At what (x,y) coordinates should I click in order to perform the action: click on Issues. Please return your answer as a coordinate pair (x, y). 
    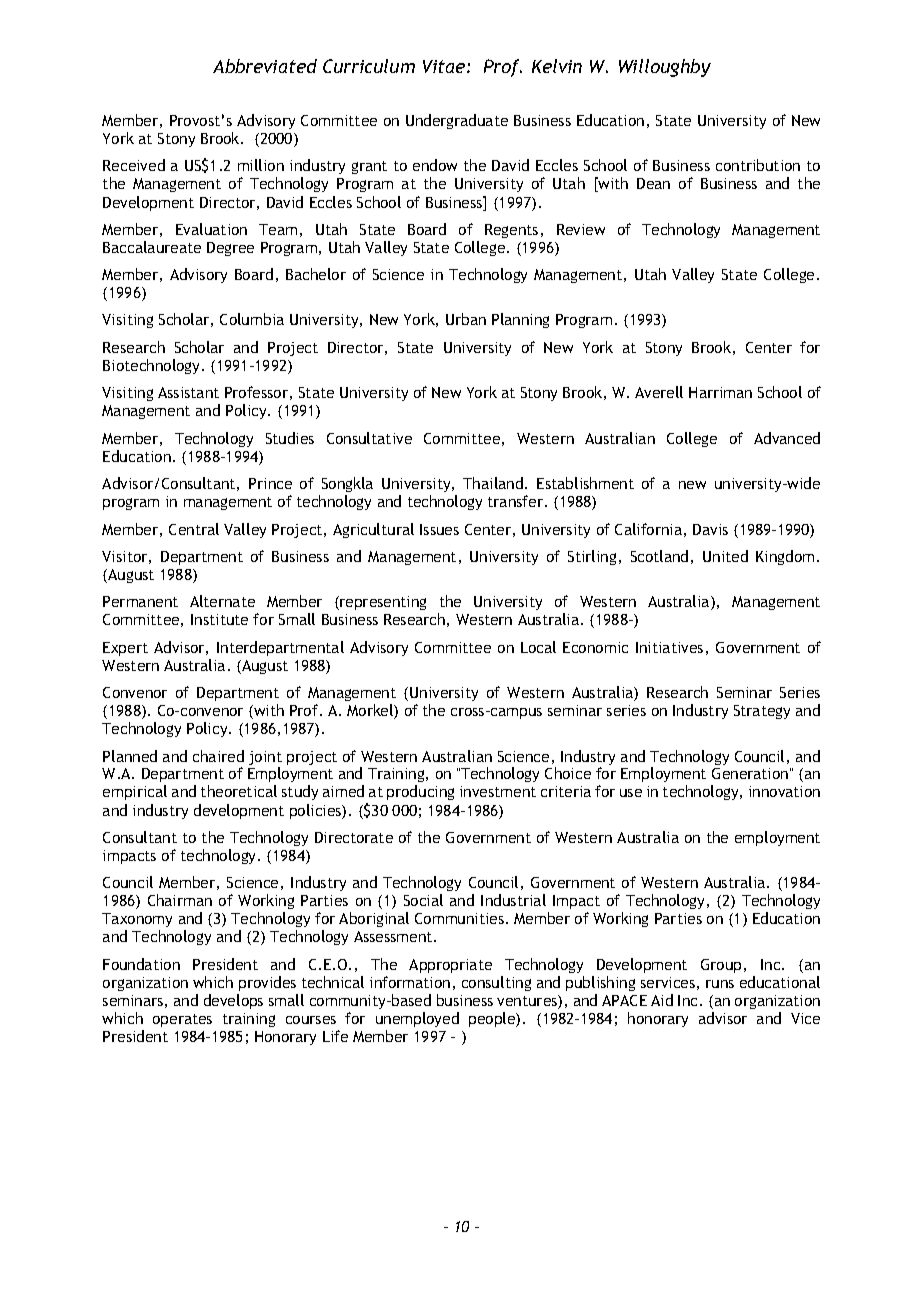
    Looking at the image, I should click on (439, 529).
